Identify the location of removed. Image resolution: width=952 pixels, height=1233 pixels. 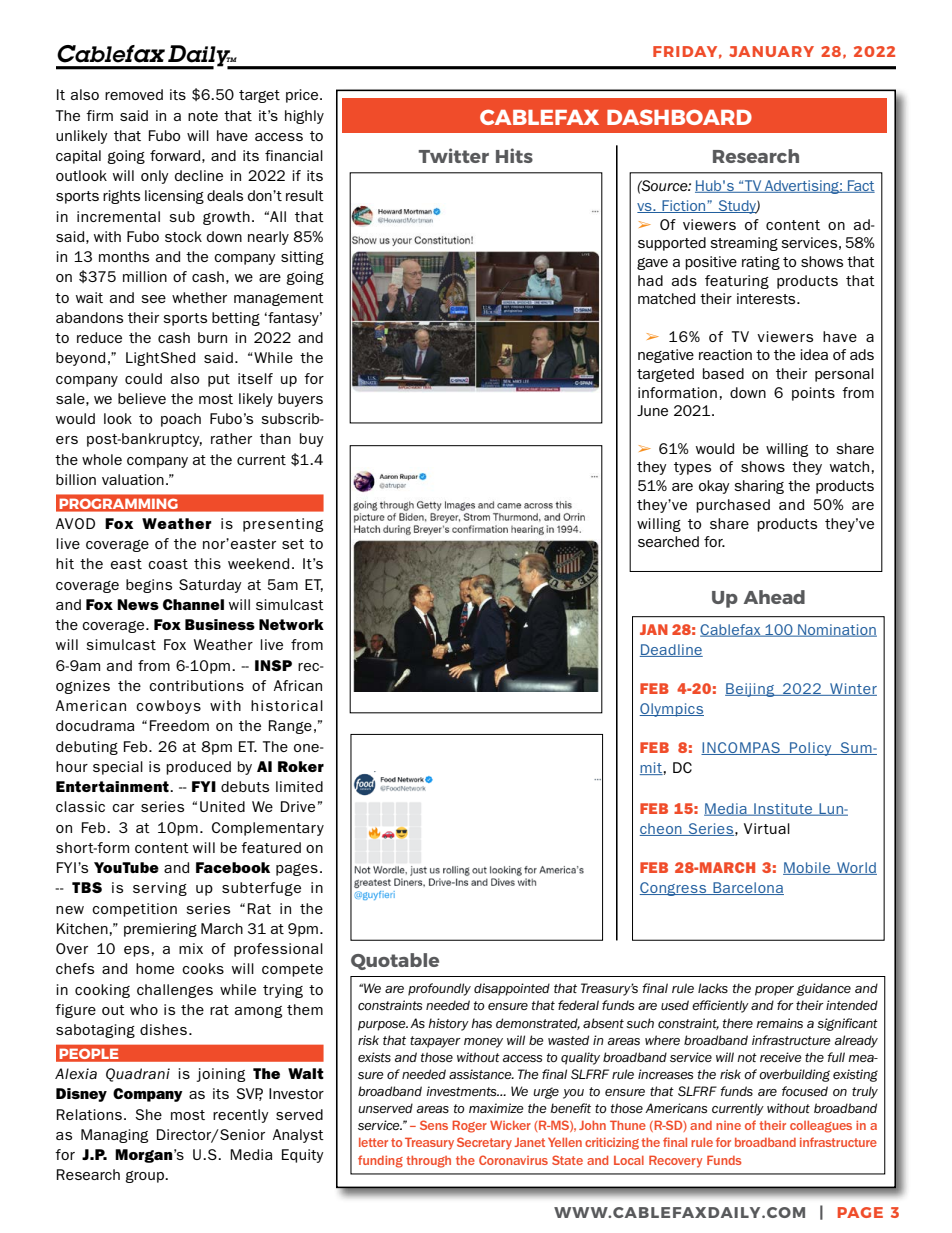
(134, 94).
